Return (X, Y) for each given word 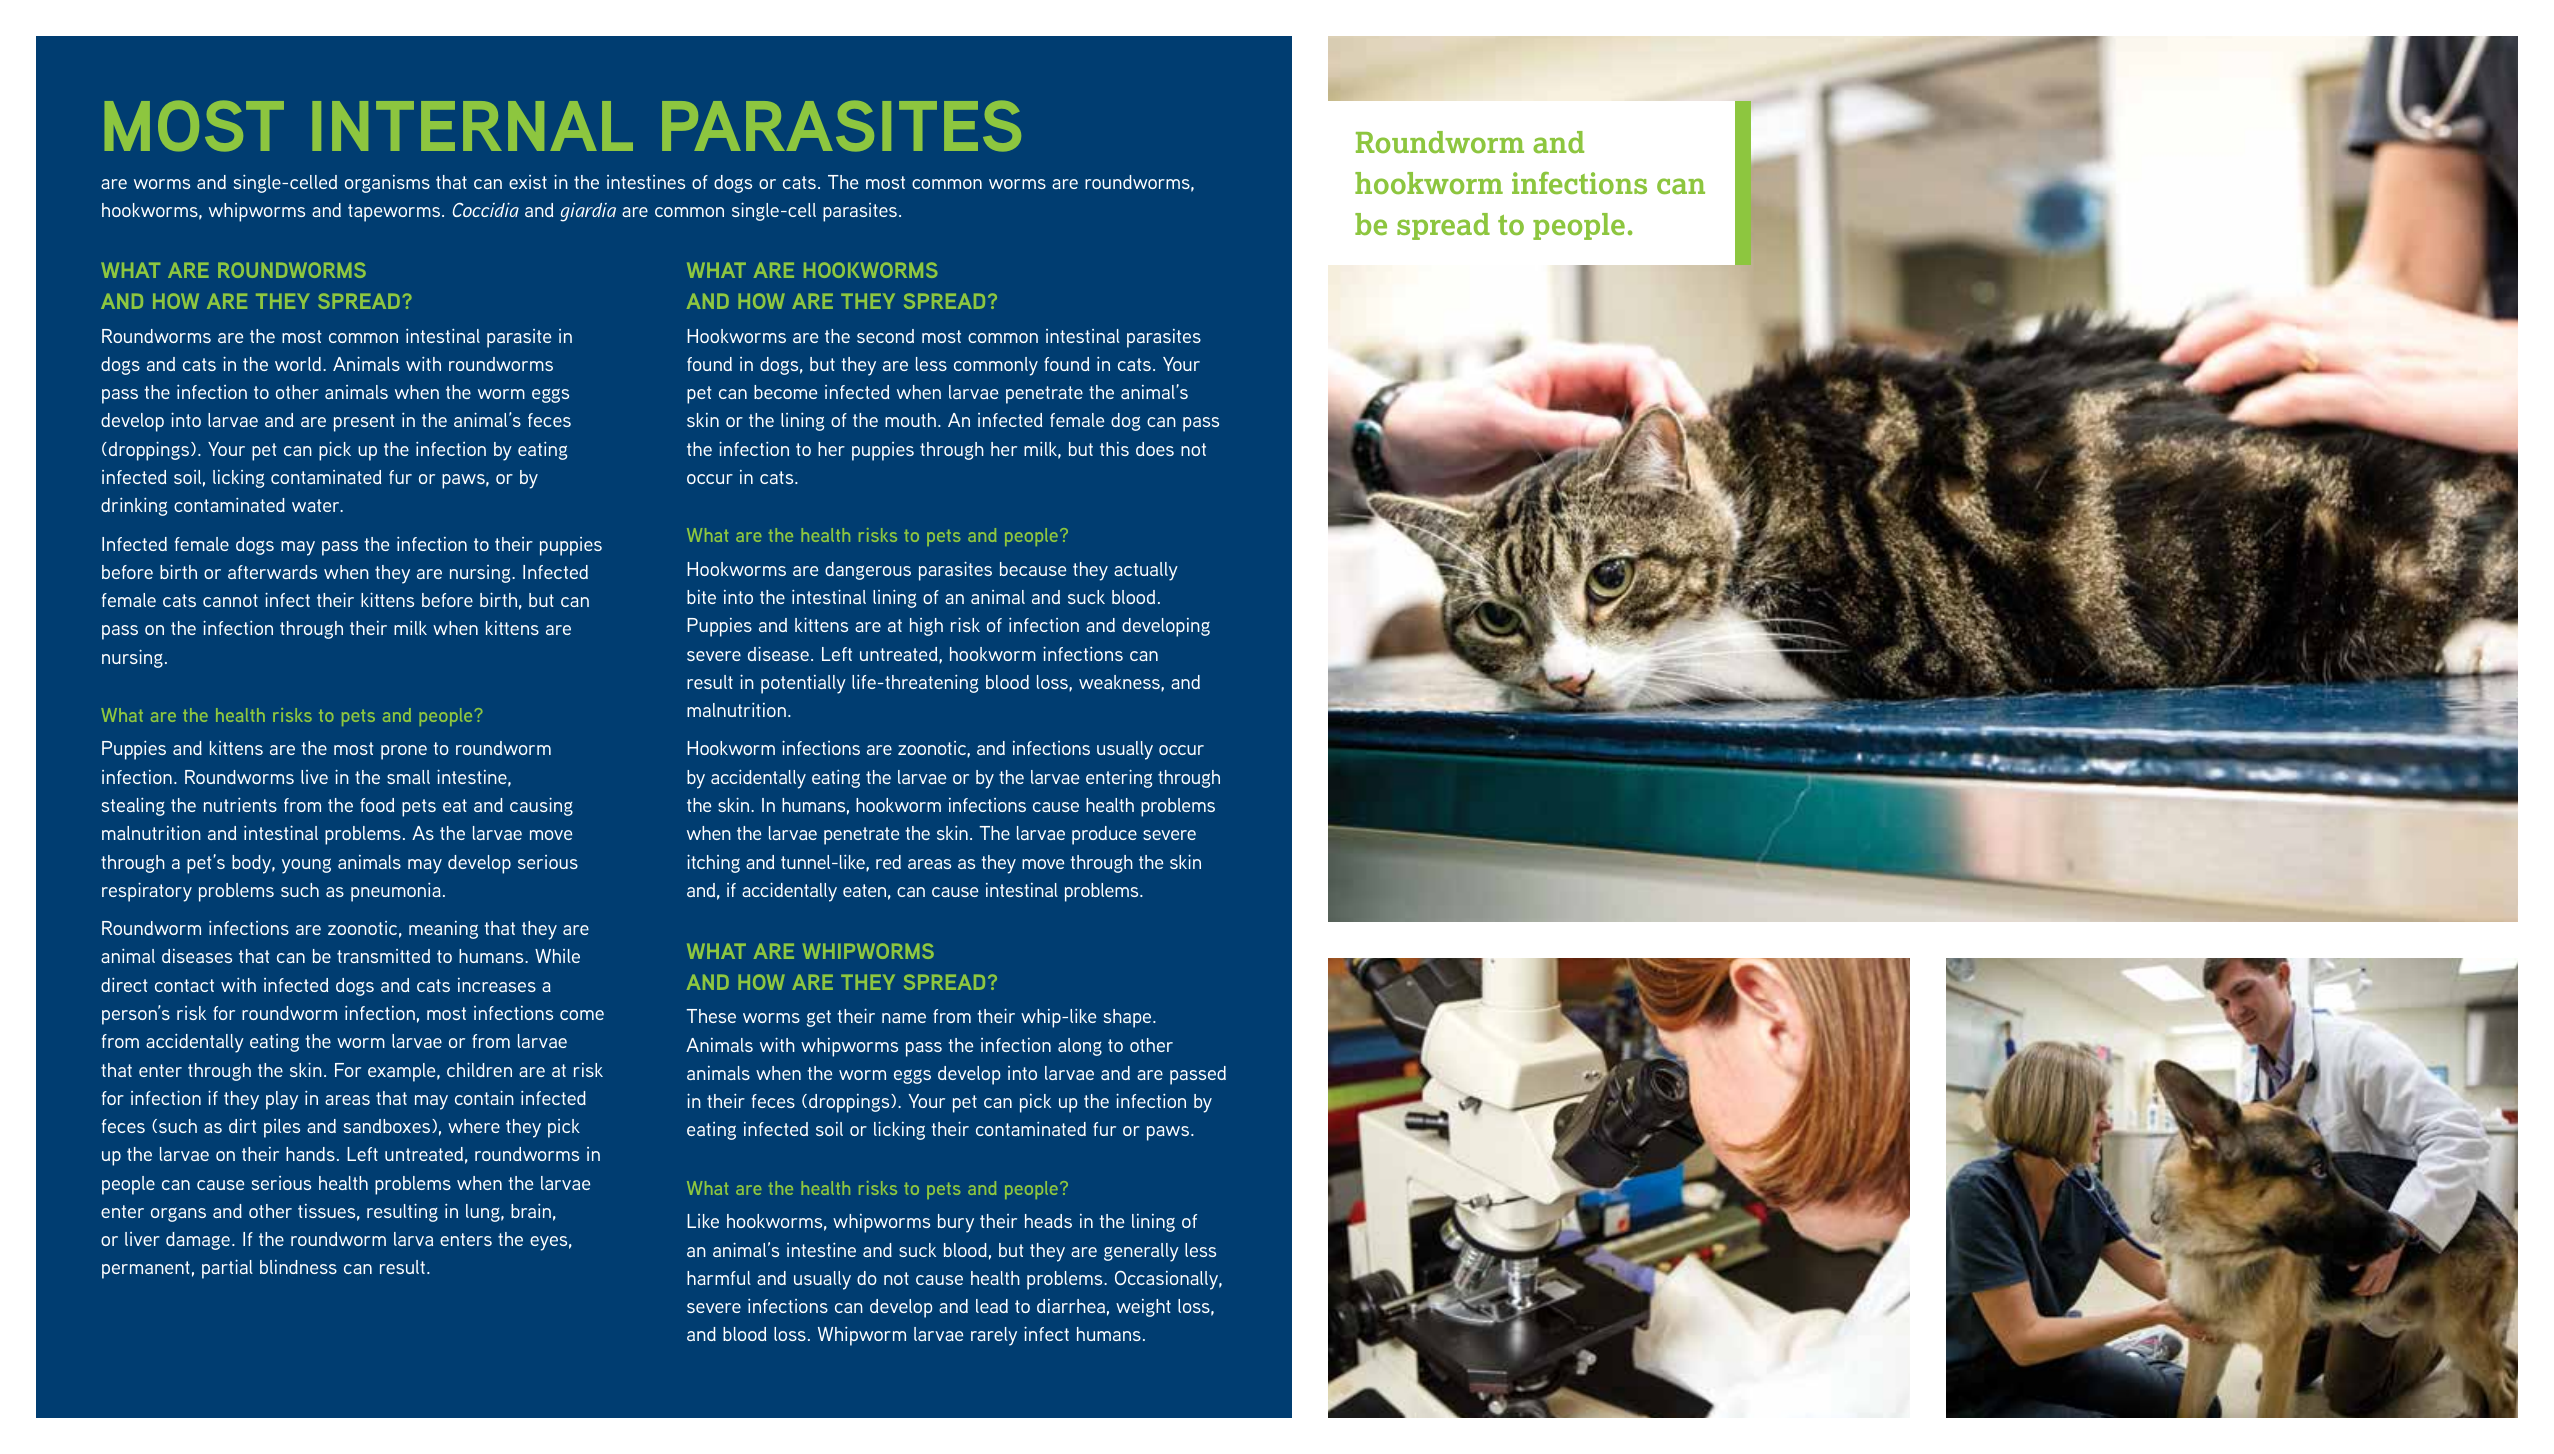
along (1080, 1047)
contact (184, 985)
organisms (387, 184)
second (885, 336)
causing (541, 806)
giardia (588, 212)
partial (227, 1269)
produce (1104, 835)
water (317, 505)
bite (701, 597)
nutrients (240, 805)
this (1114, 449)
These (711, 1016)
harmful (719, 1278)
